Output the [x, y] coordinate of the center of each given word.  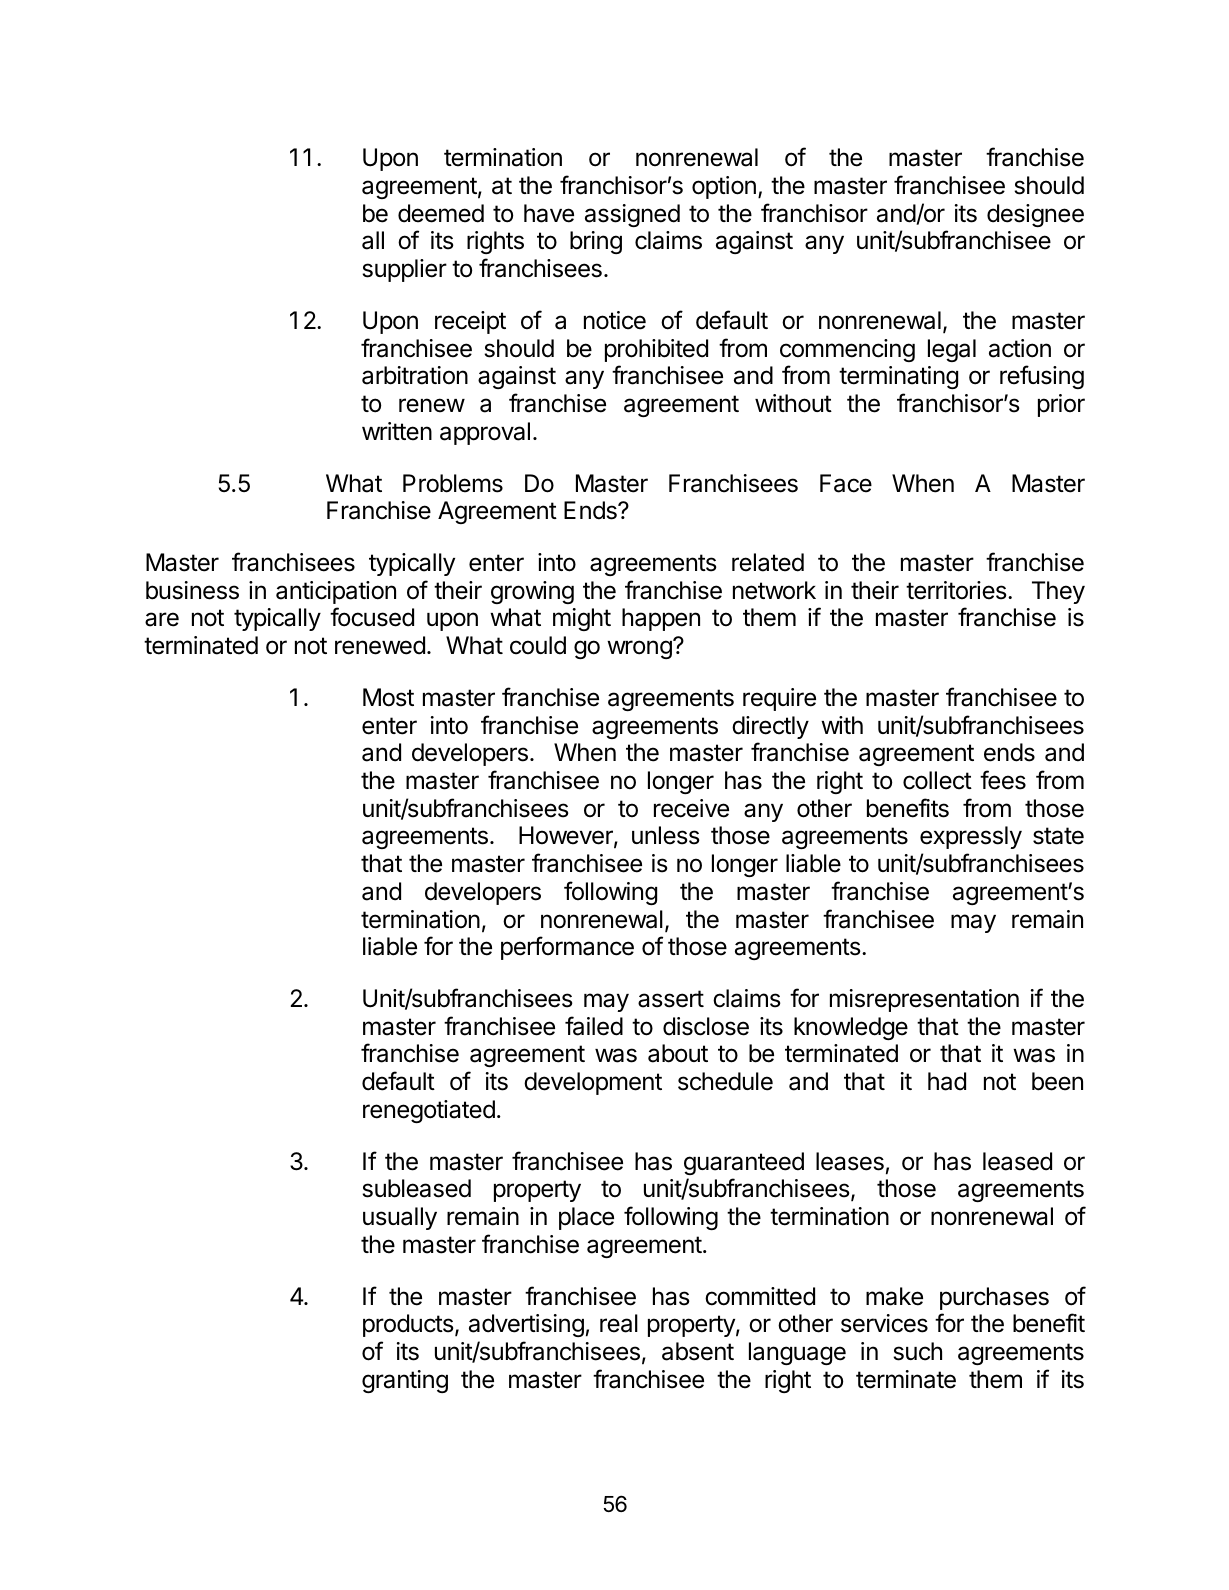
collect [937, 780]
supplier [404, 270]
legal [952, 350]
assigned [632, 215]
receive [691, 808]
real [619, 1323]
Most [388, 697]
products [408, 1325]
